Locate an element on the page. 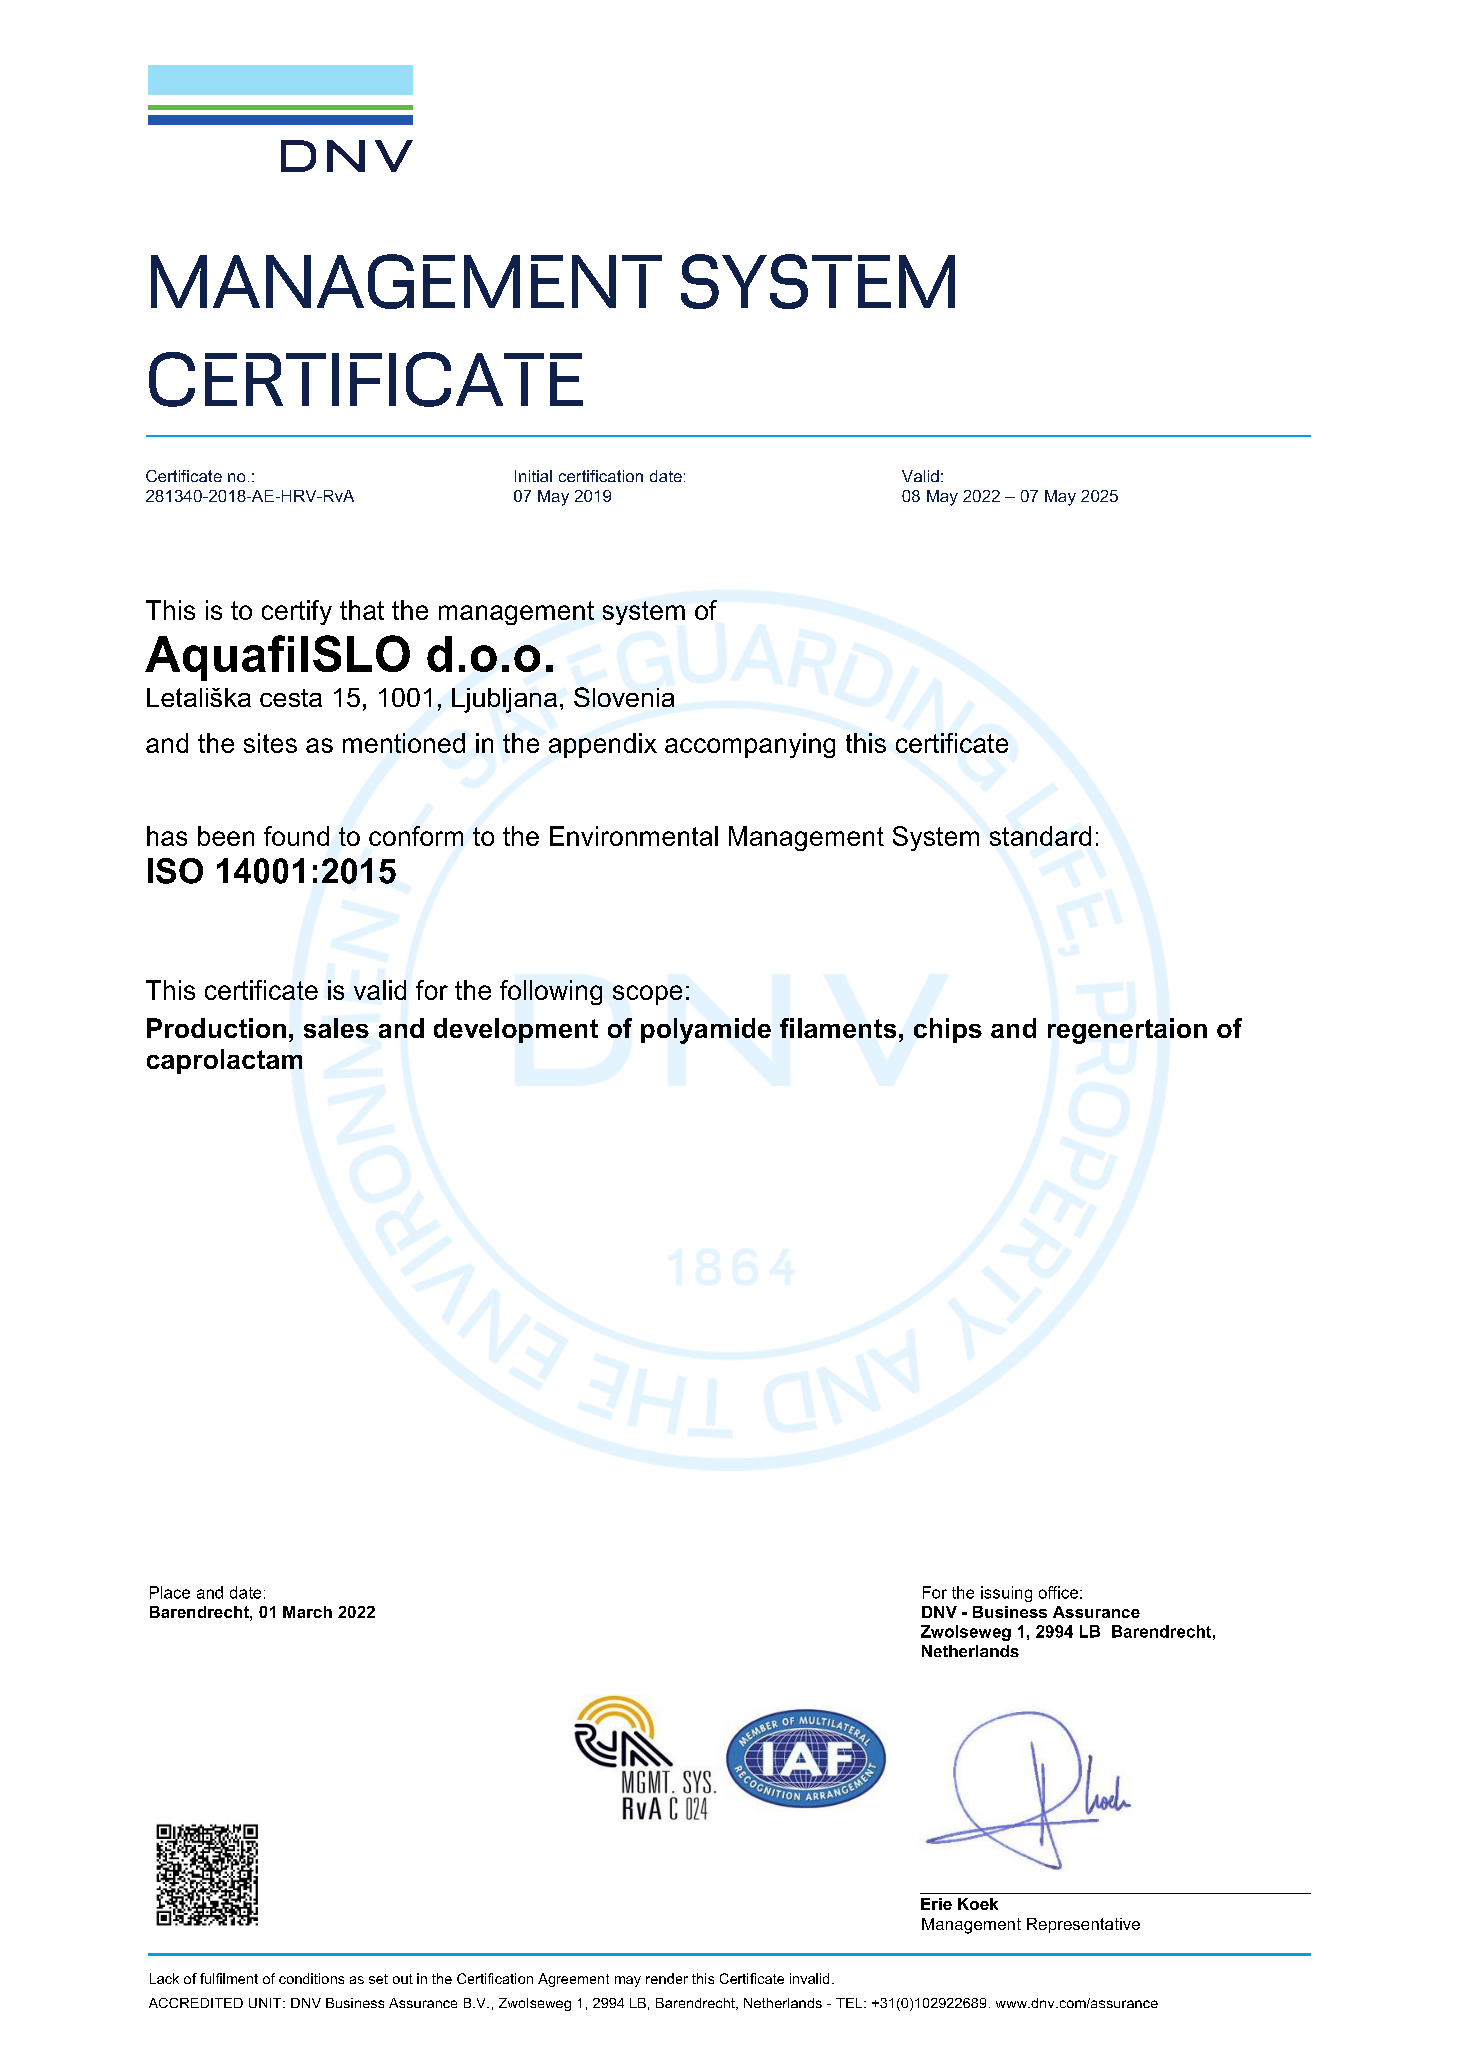  certify is located at coordinates (297, 612).
